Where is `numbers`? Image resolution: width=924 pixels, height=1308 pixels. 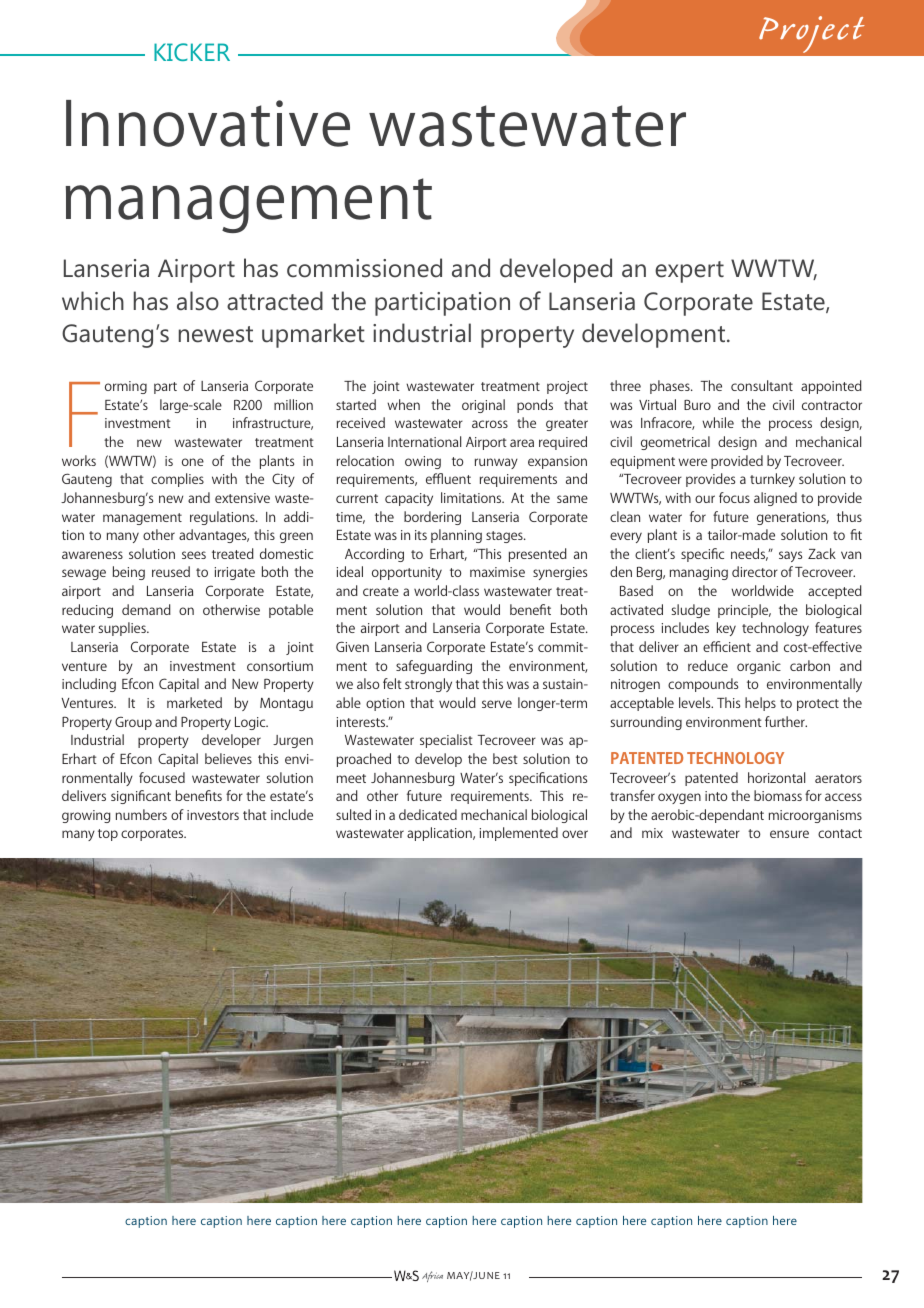 numbers is located at coordinates (141, 814).
